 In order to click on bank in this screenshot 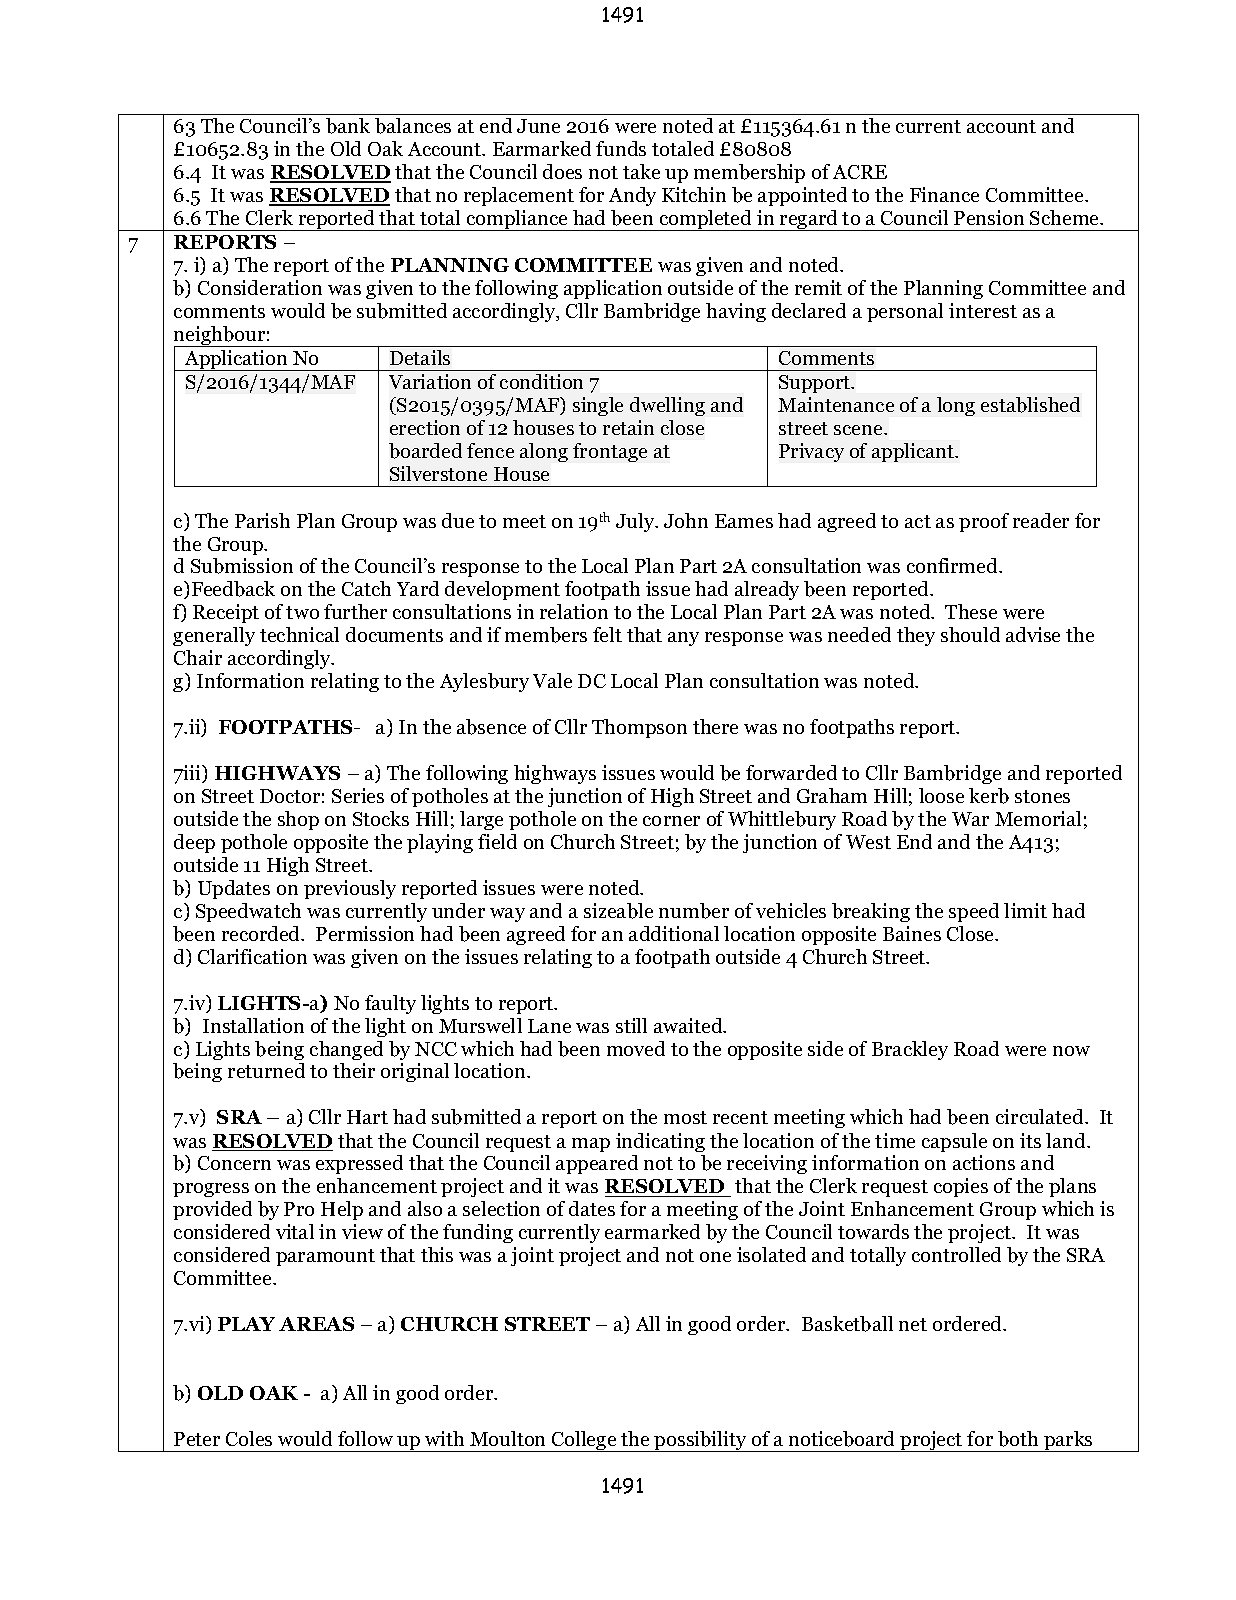, I will do `click(348, 126)`.
